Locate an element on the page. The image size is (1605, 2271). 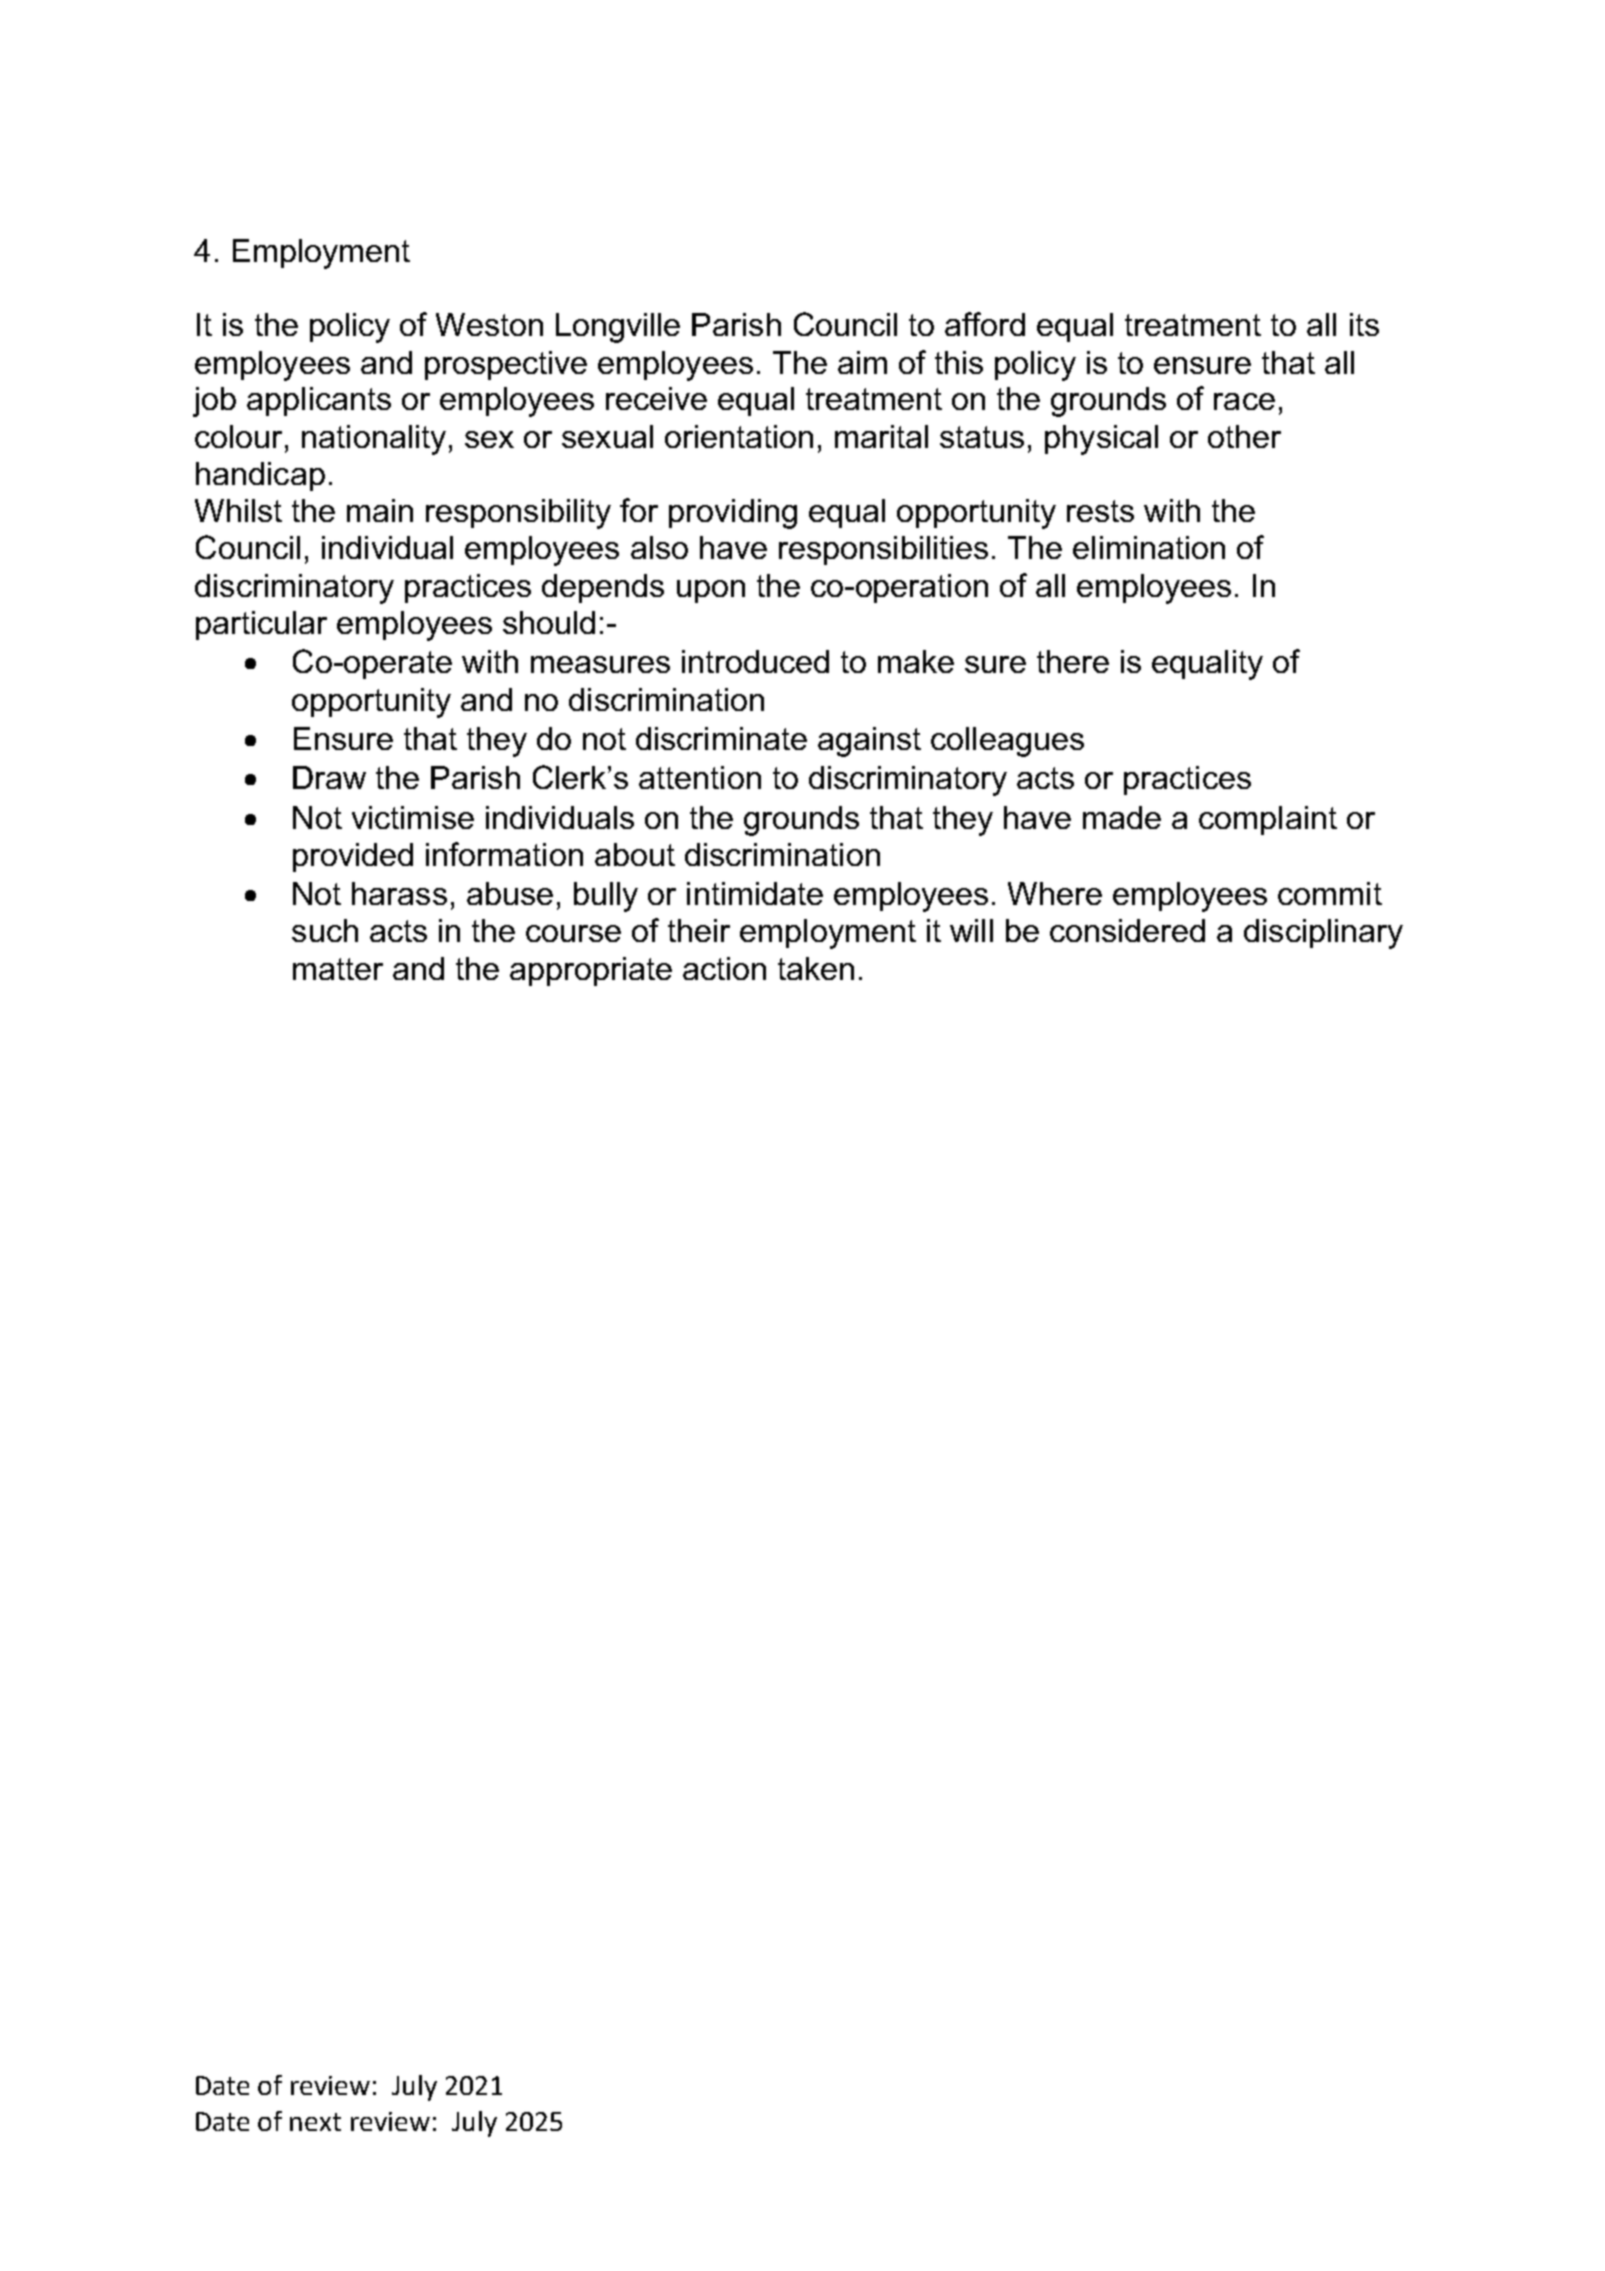
race is located at coordinates (1244, 401).
